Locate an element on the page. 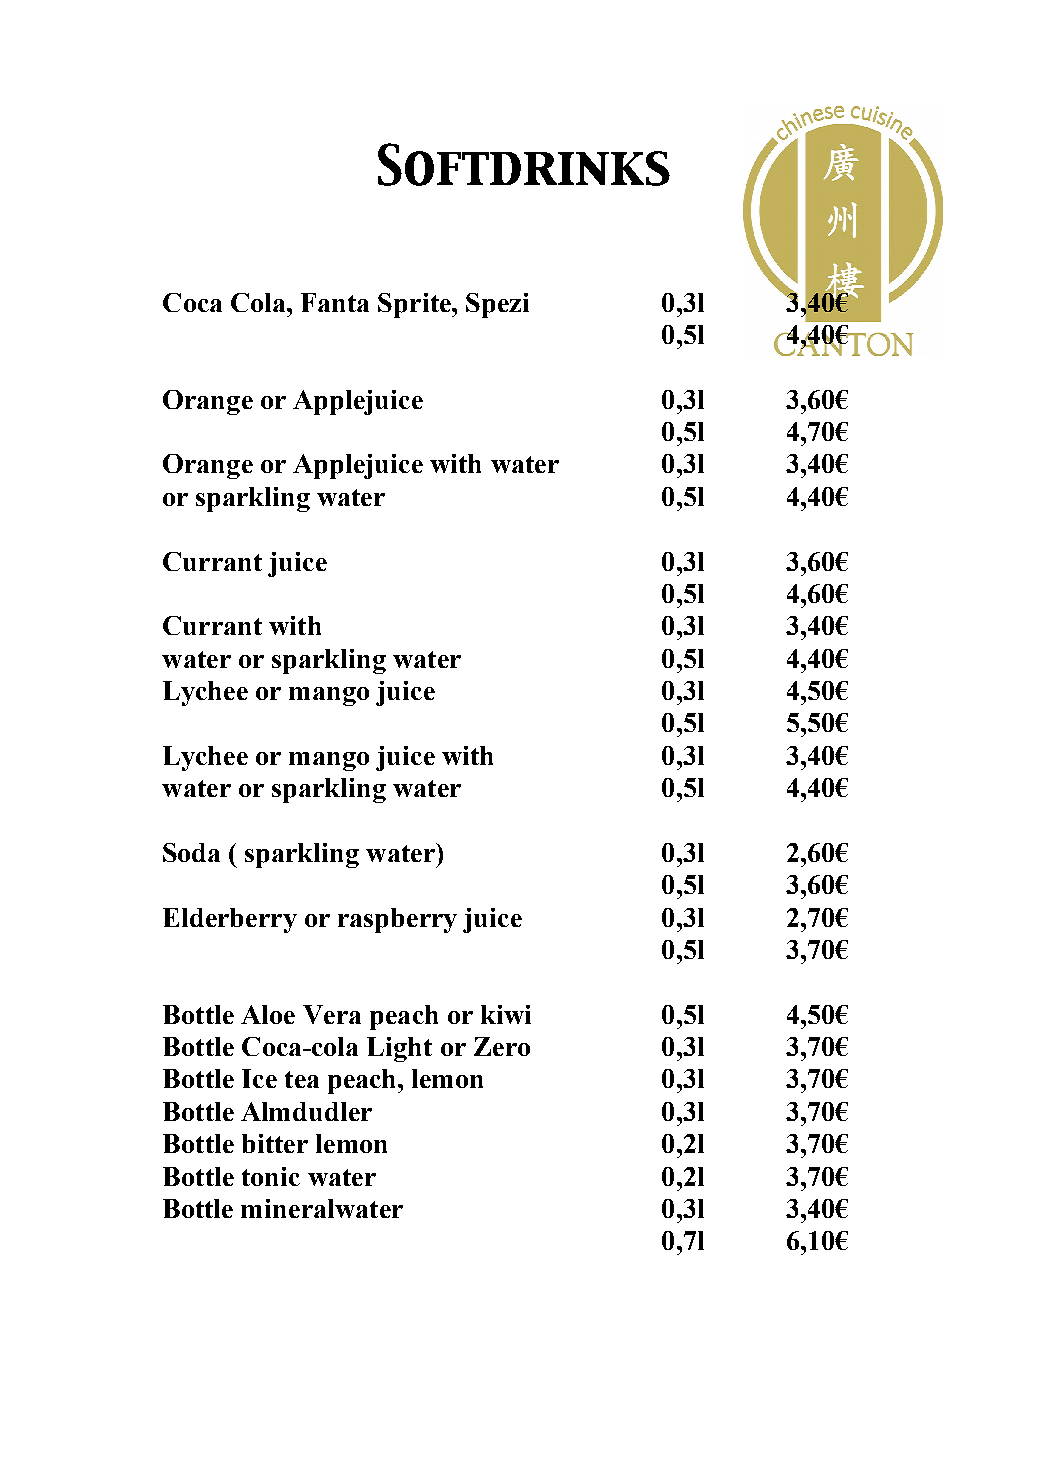 Image resolution: width=1047 pixels, height=1481 pixels. Zero is located at coordinates (502, 1046).
